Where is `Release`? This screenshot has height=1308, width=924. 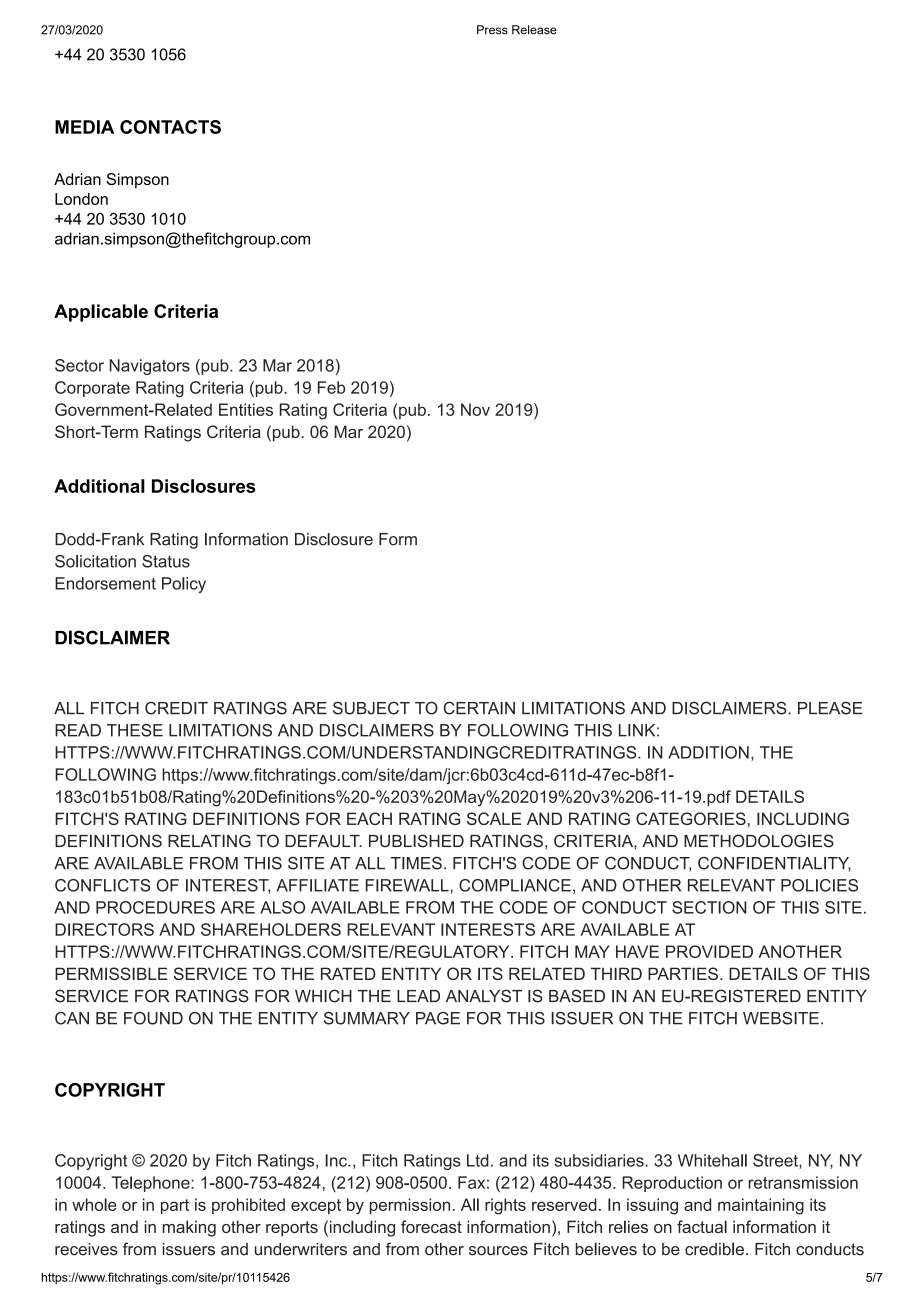
Release is located at coordinates (534, 30).
